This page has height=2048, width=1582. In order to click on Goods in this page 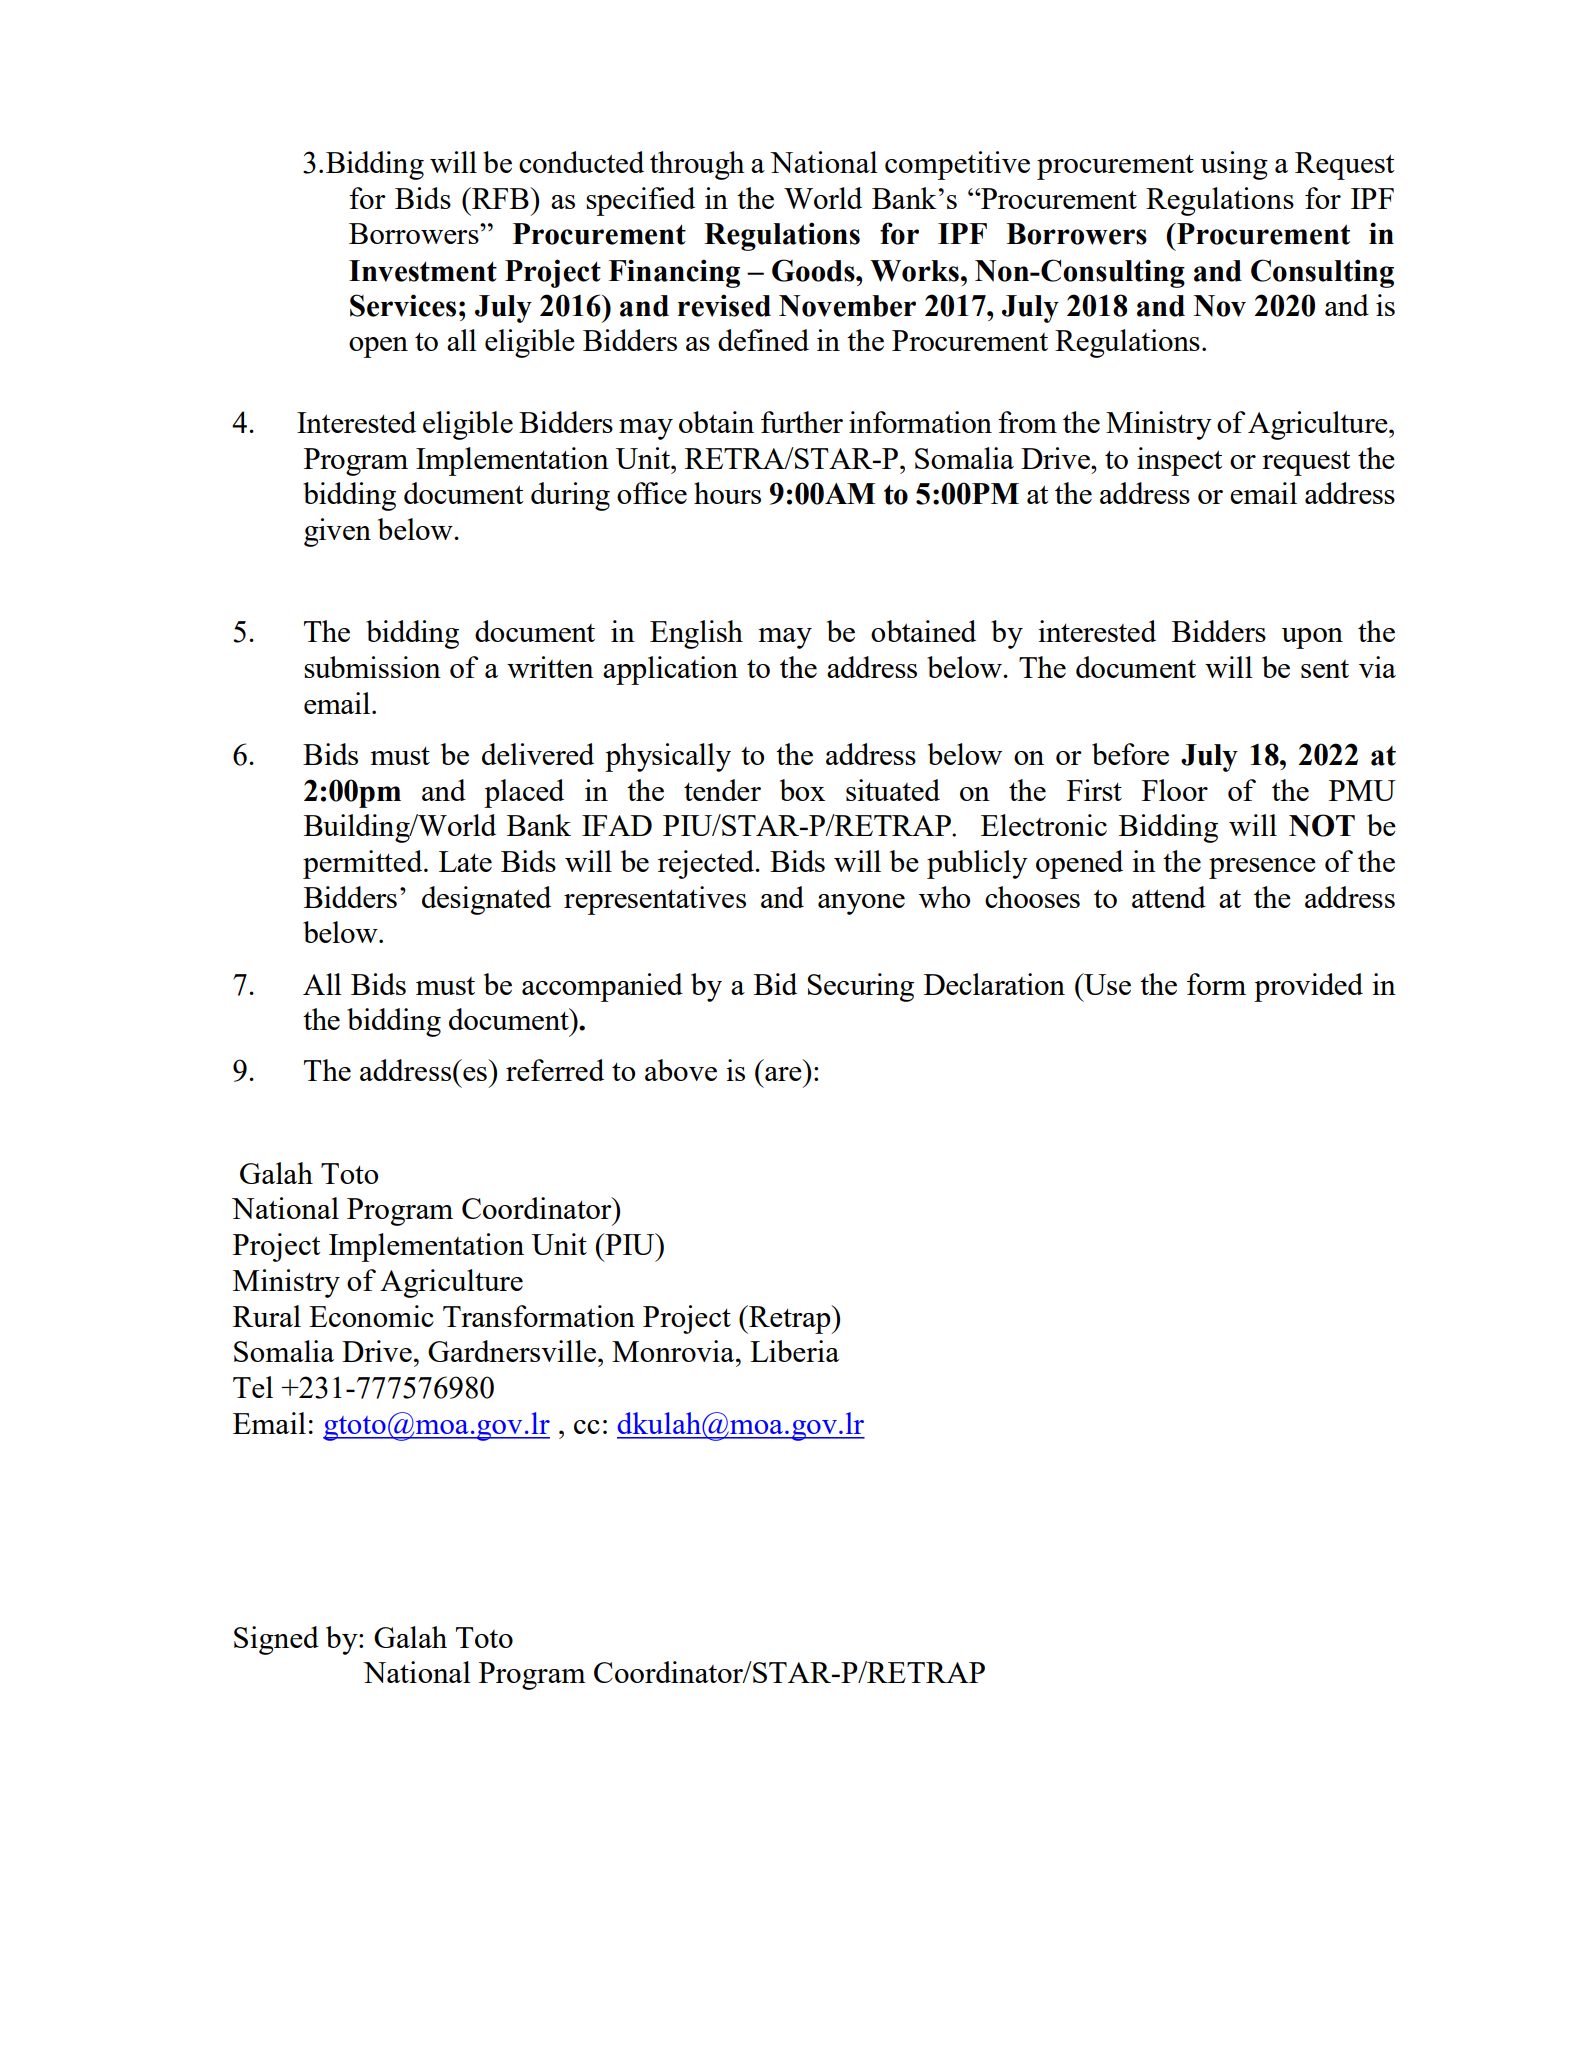, I will do `click(814, 270)`.
